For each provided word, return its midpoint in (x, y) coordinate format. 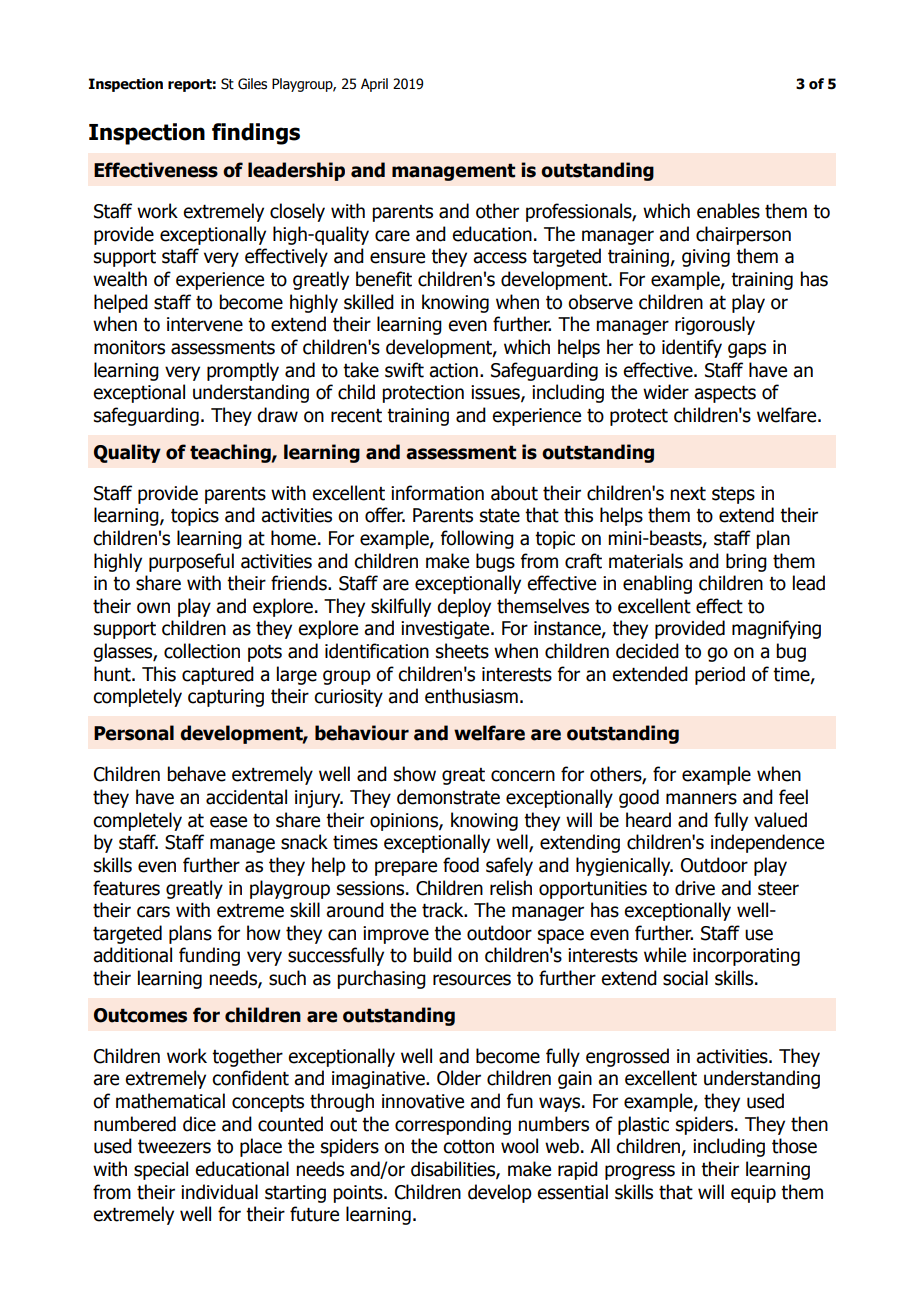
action (453, 370)
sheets (462, 651)
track (444, 910)
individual (219, 1192)
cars (153, 912)
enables (728, 211)
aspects (725, 394)
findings (256, 134)
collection (202, 651)
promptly (243, 371)
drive (695, 888)
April (374, 85)
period (720, 675)
